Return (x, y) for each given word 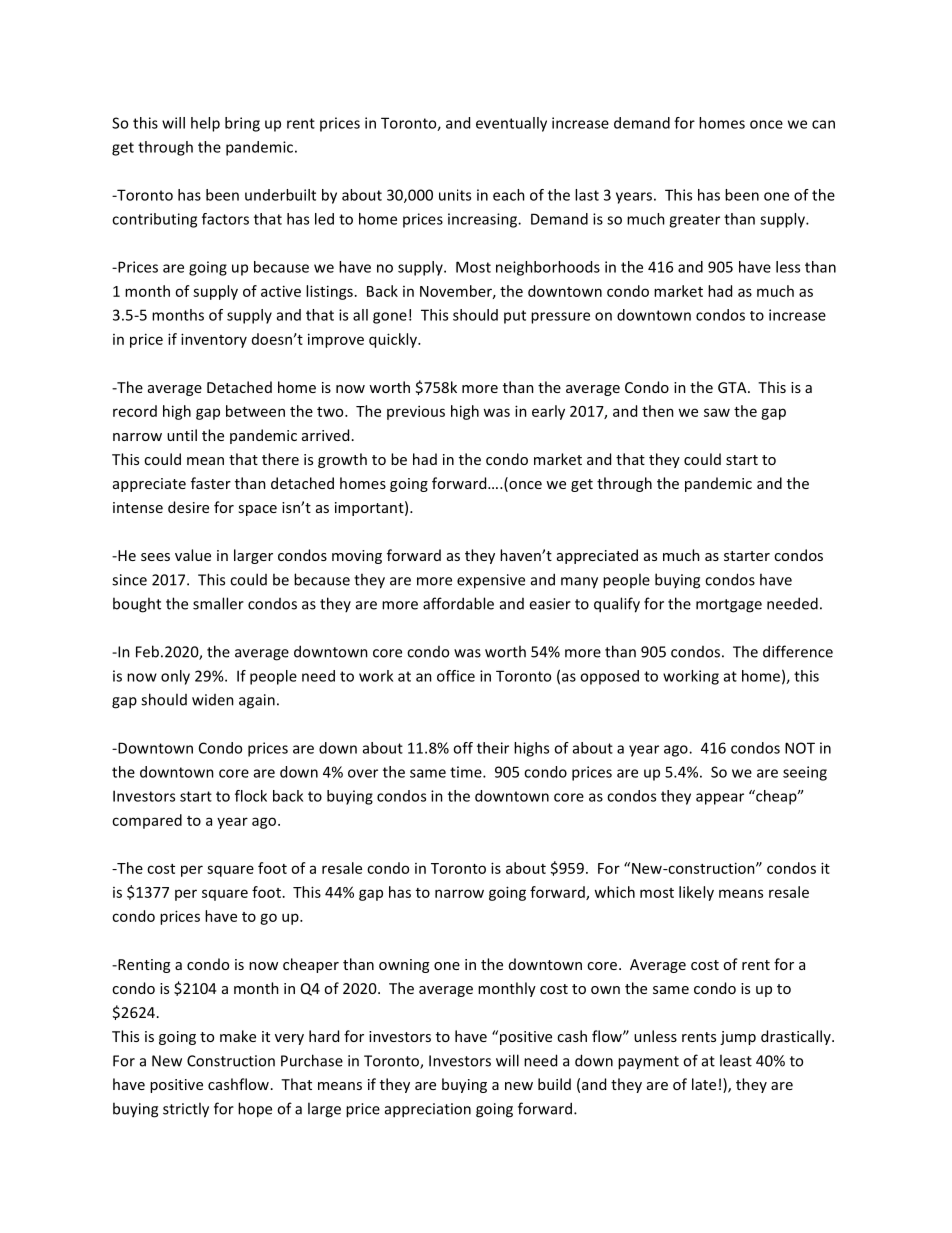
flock (251, 796)
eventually (511, 124)
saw (717, 412)
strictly (186, 1110)
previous (416, 412)
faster (211, 483)
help (205, 124)
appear (720, 799)
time (467, 772)
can (823, 124)
